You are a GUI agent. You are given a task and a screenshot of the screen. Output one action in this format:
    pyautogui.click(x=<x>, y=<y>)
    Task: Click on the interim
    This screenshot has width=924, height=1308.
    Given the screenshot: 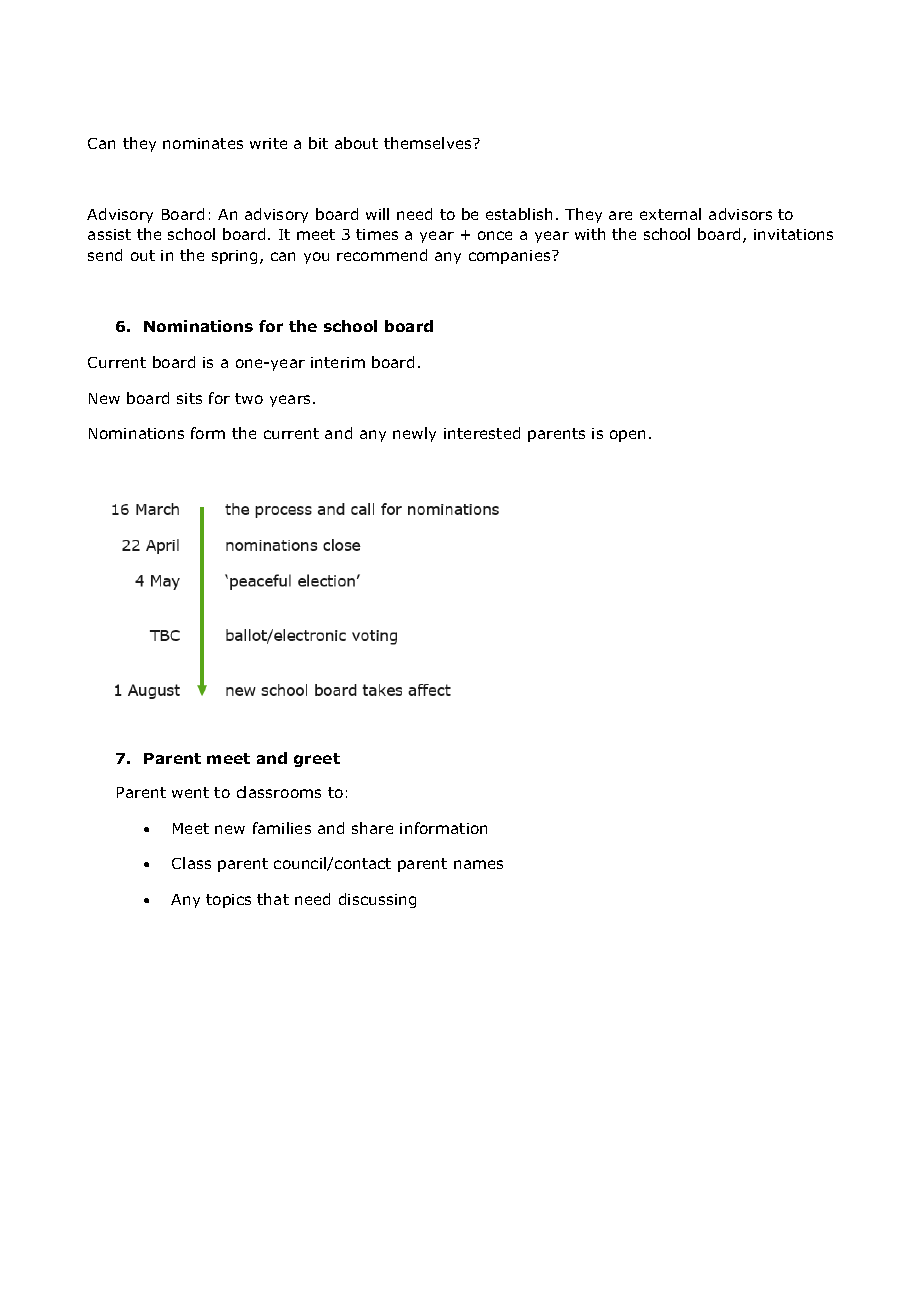 What is the action you would take?
    pyautogui.click(x=338, y=362)
